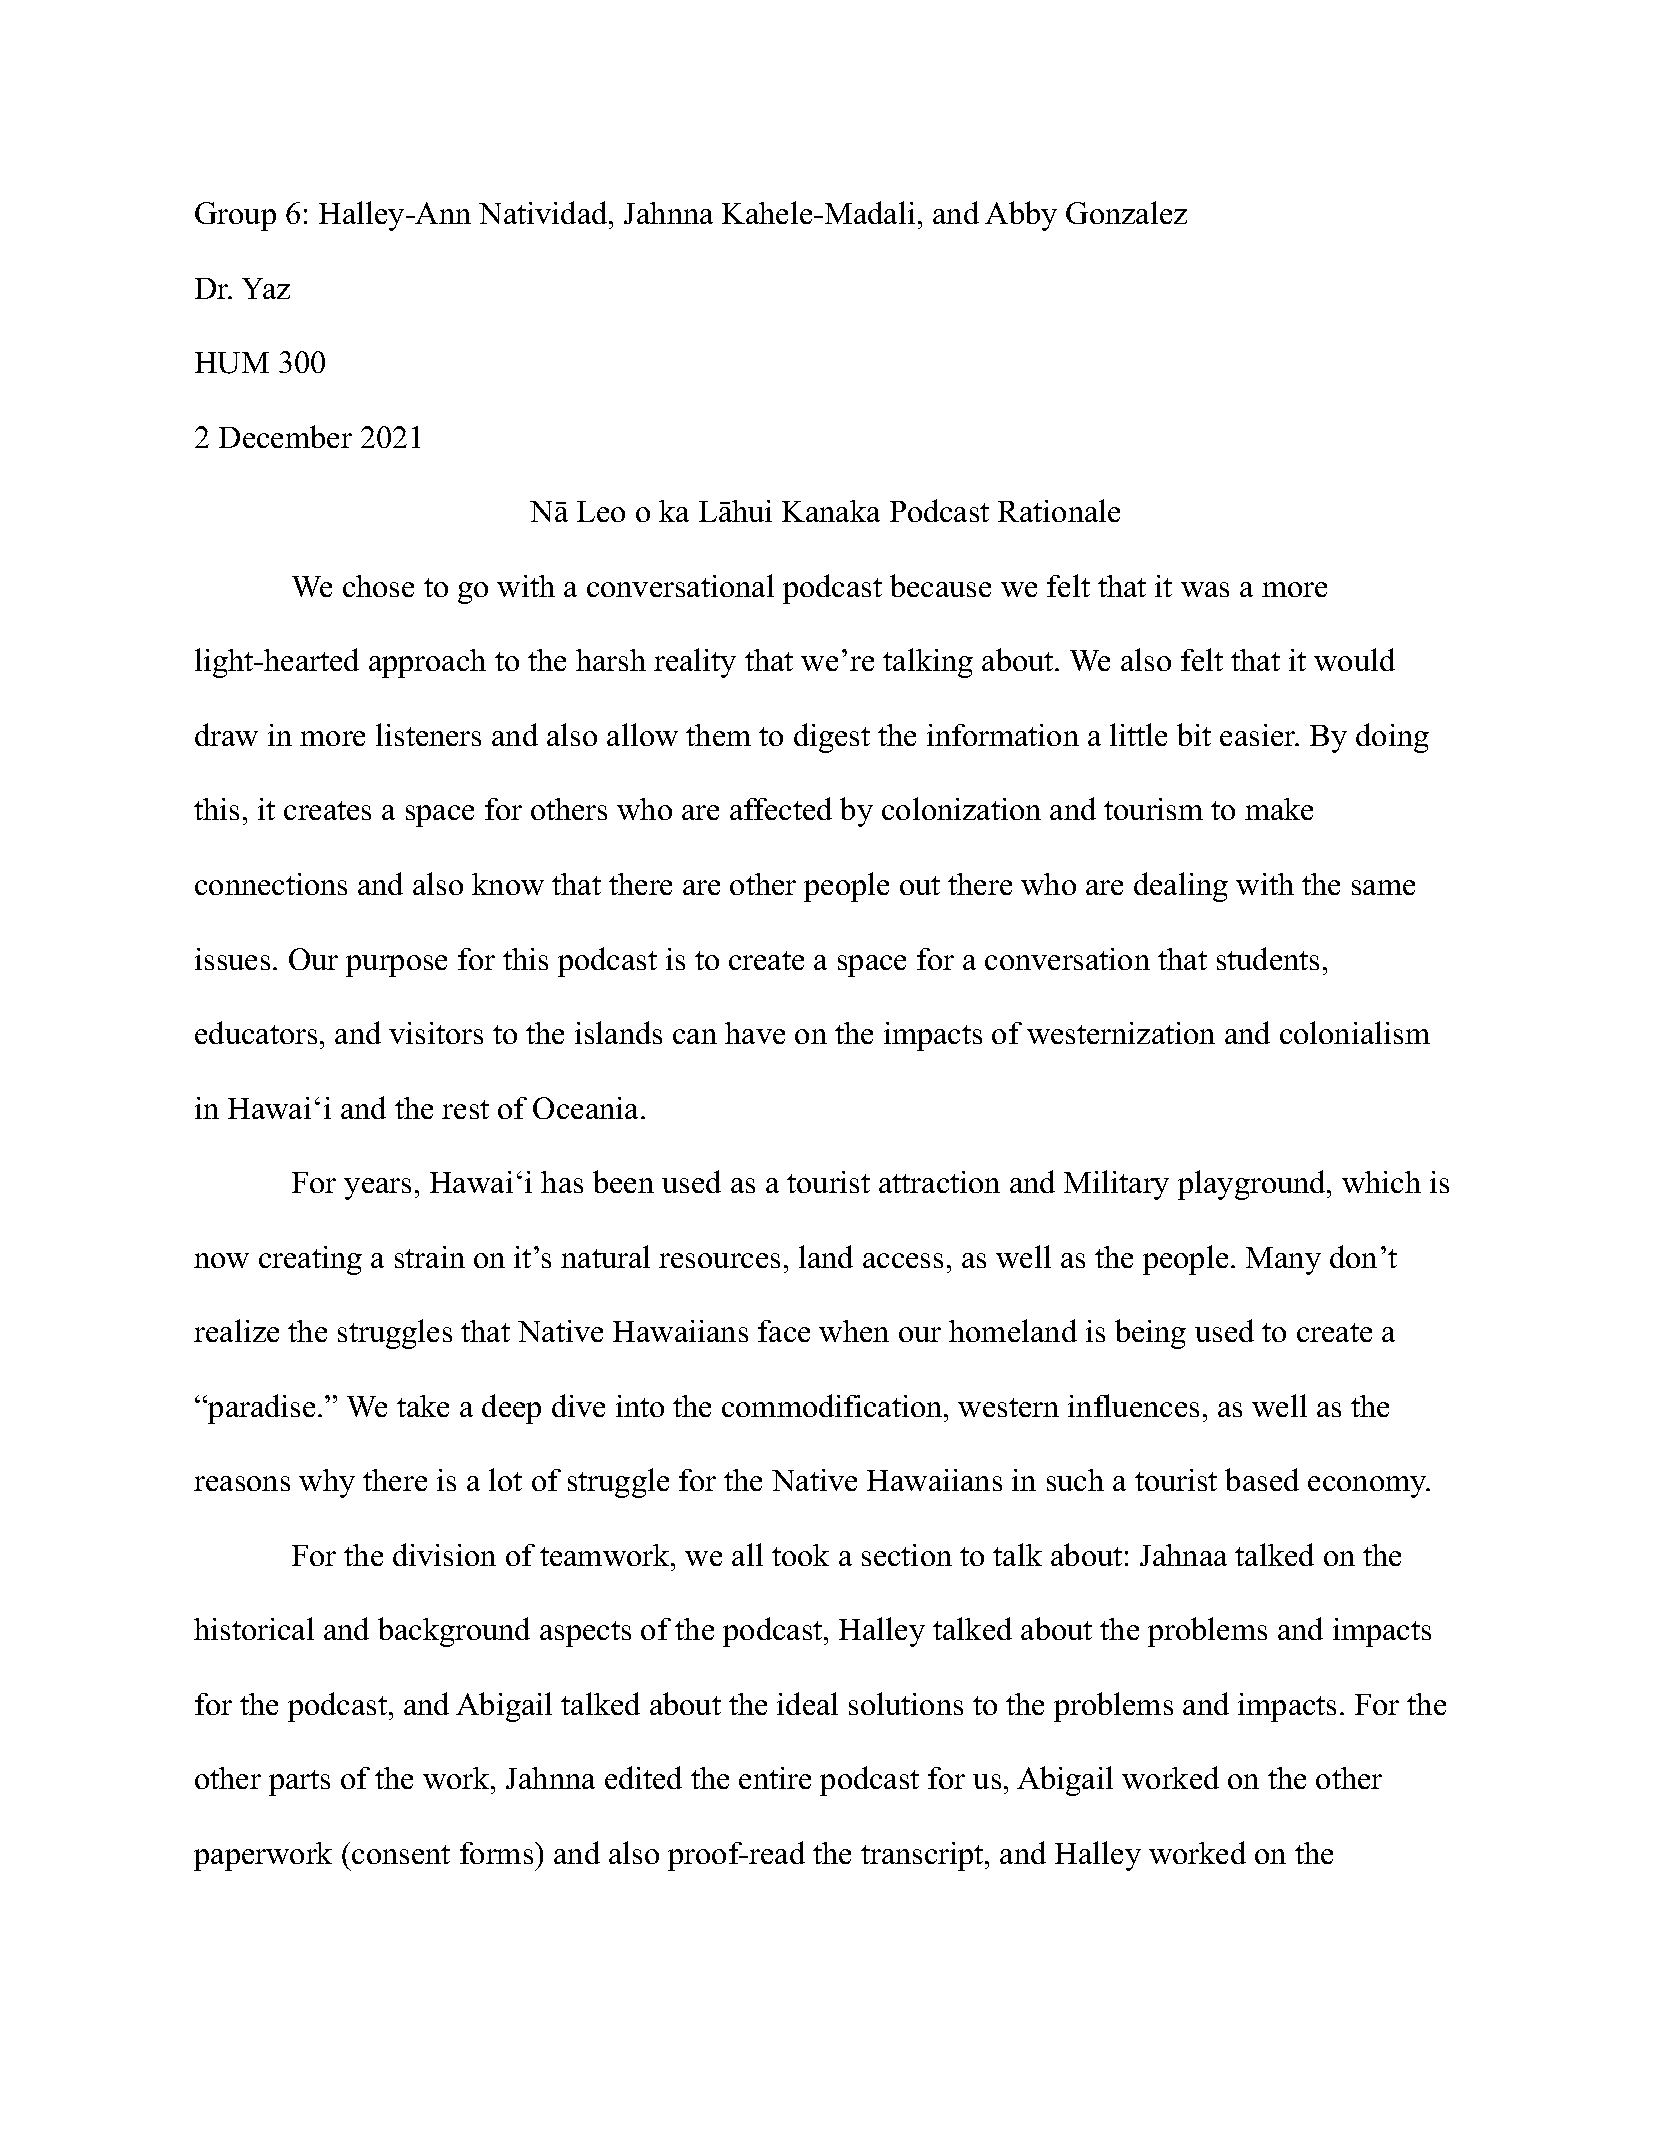 The image size is (1653, 2139). Describe the element at coordinates (1283, 1261) in the screenshot. I see `Many` at that location.
